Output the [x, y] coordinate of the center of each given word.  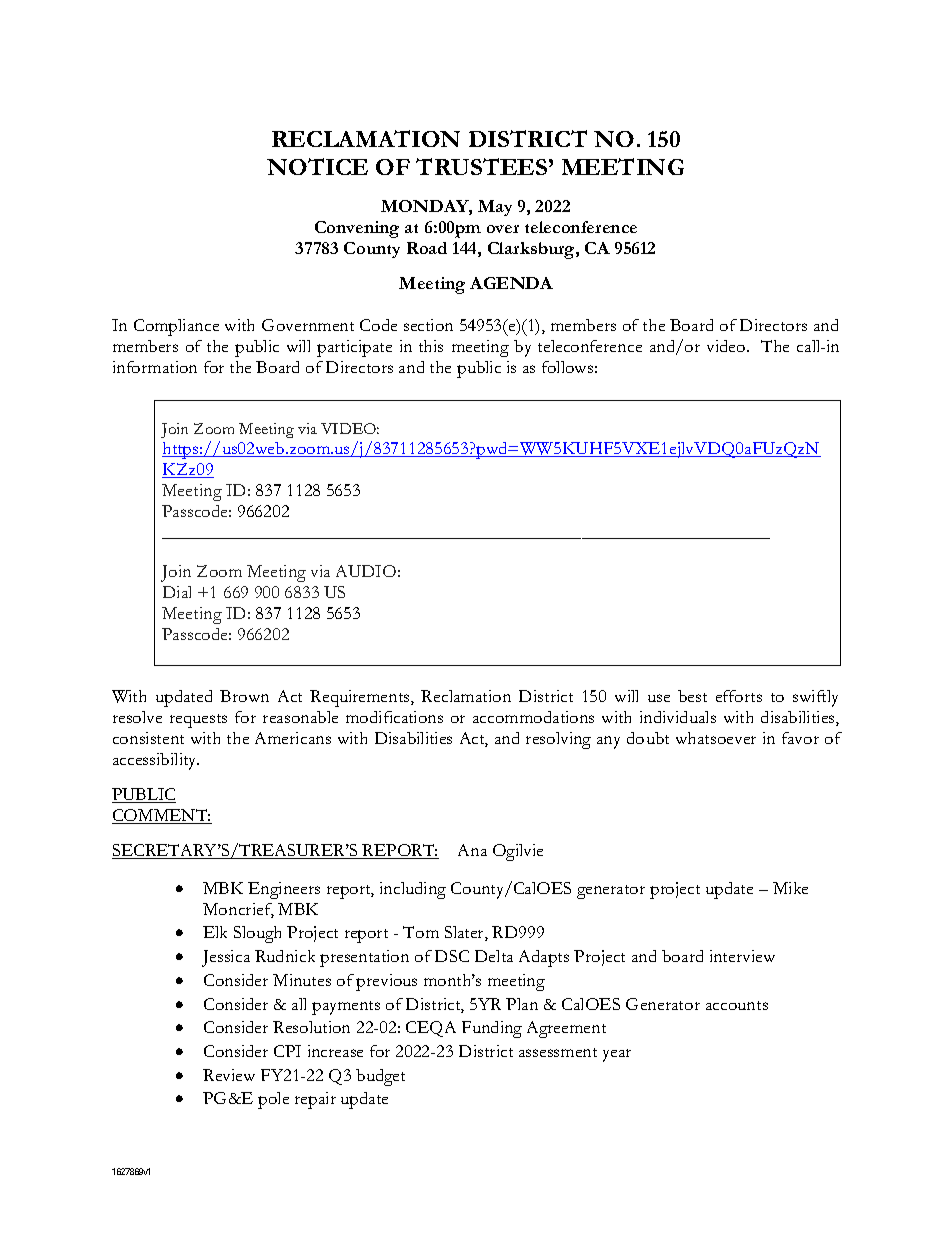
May [495, 208]
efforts [739, 696]
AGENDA [511, 283]
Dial [177, 592]
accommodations [533, 717]
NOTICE [317, 166]
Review [229, 1075]
